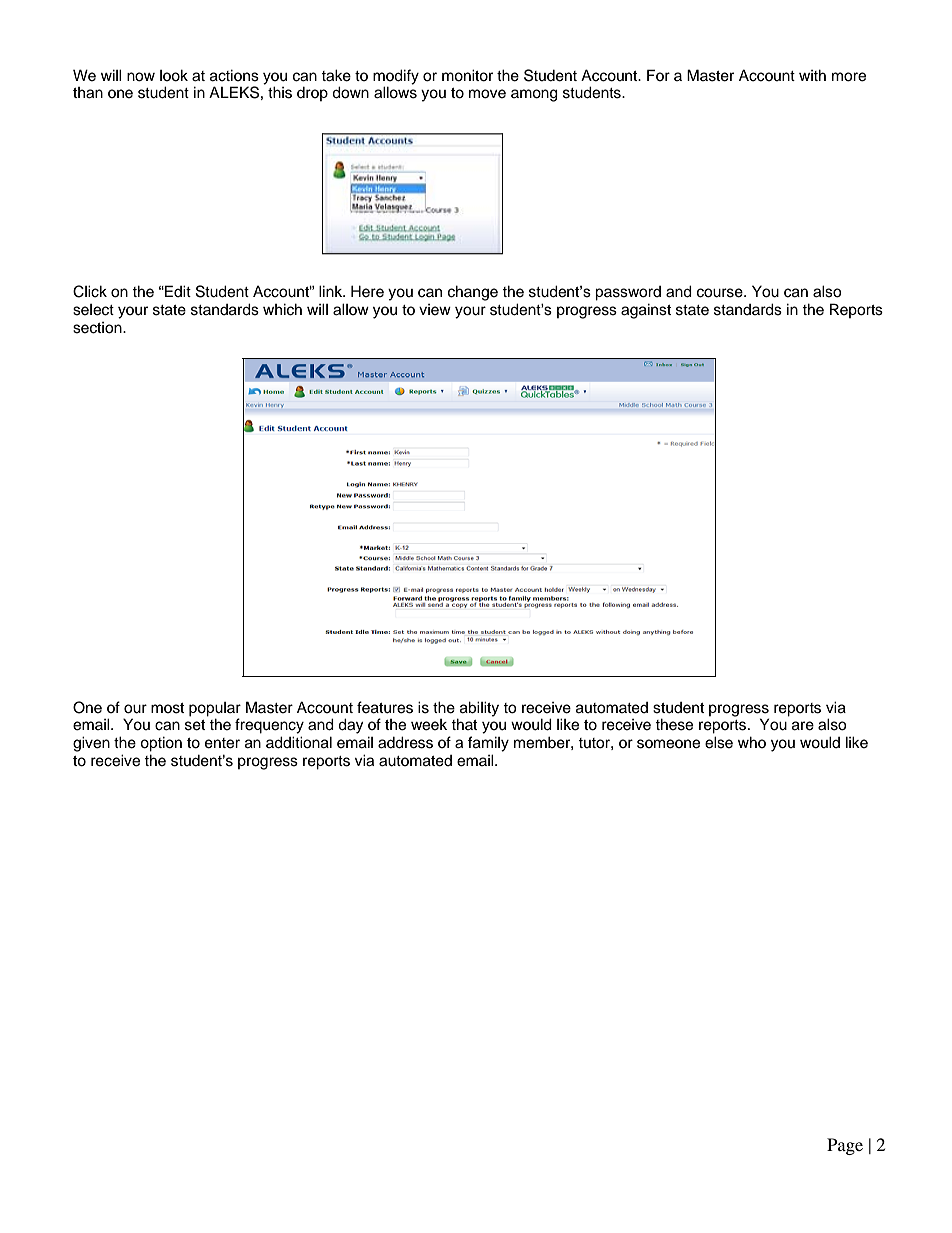 Image resolution: width=952 pixels, height=1233 pixels. Describe the element at coordinates (435, 310) in the page. I see `view` at that location.
